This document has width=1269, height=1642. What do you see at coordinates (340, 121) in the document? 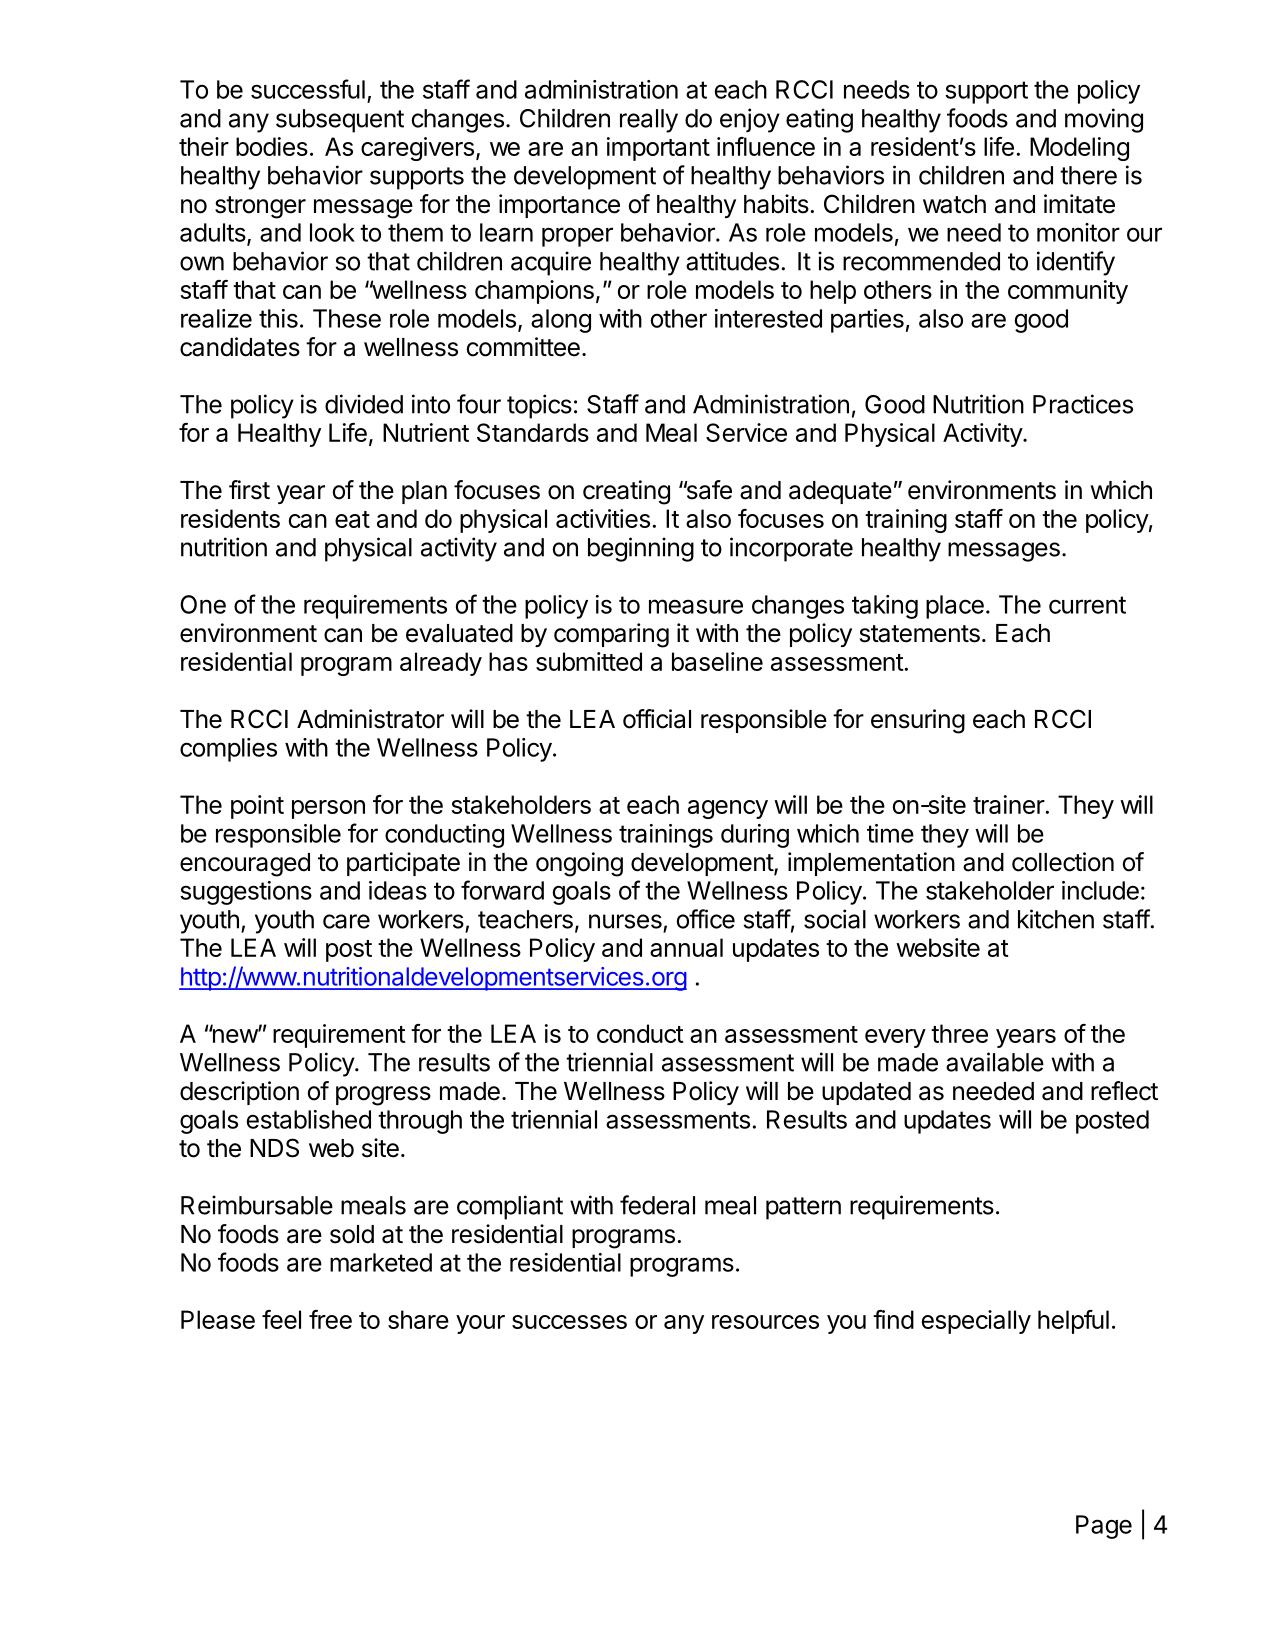
I see `subsequent` at bounding box center [340, 121].
